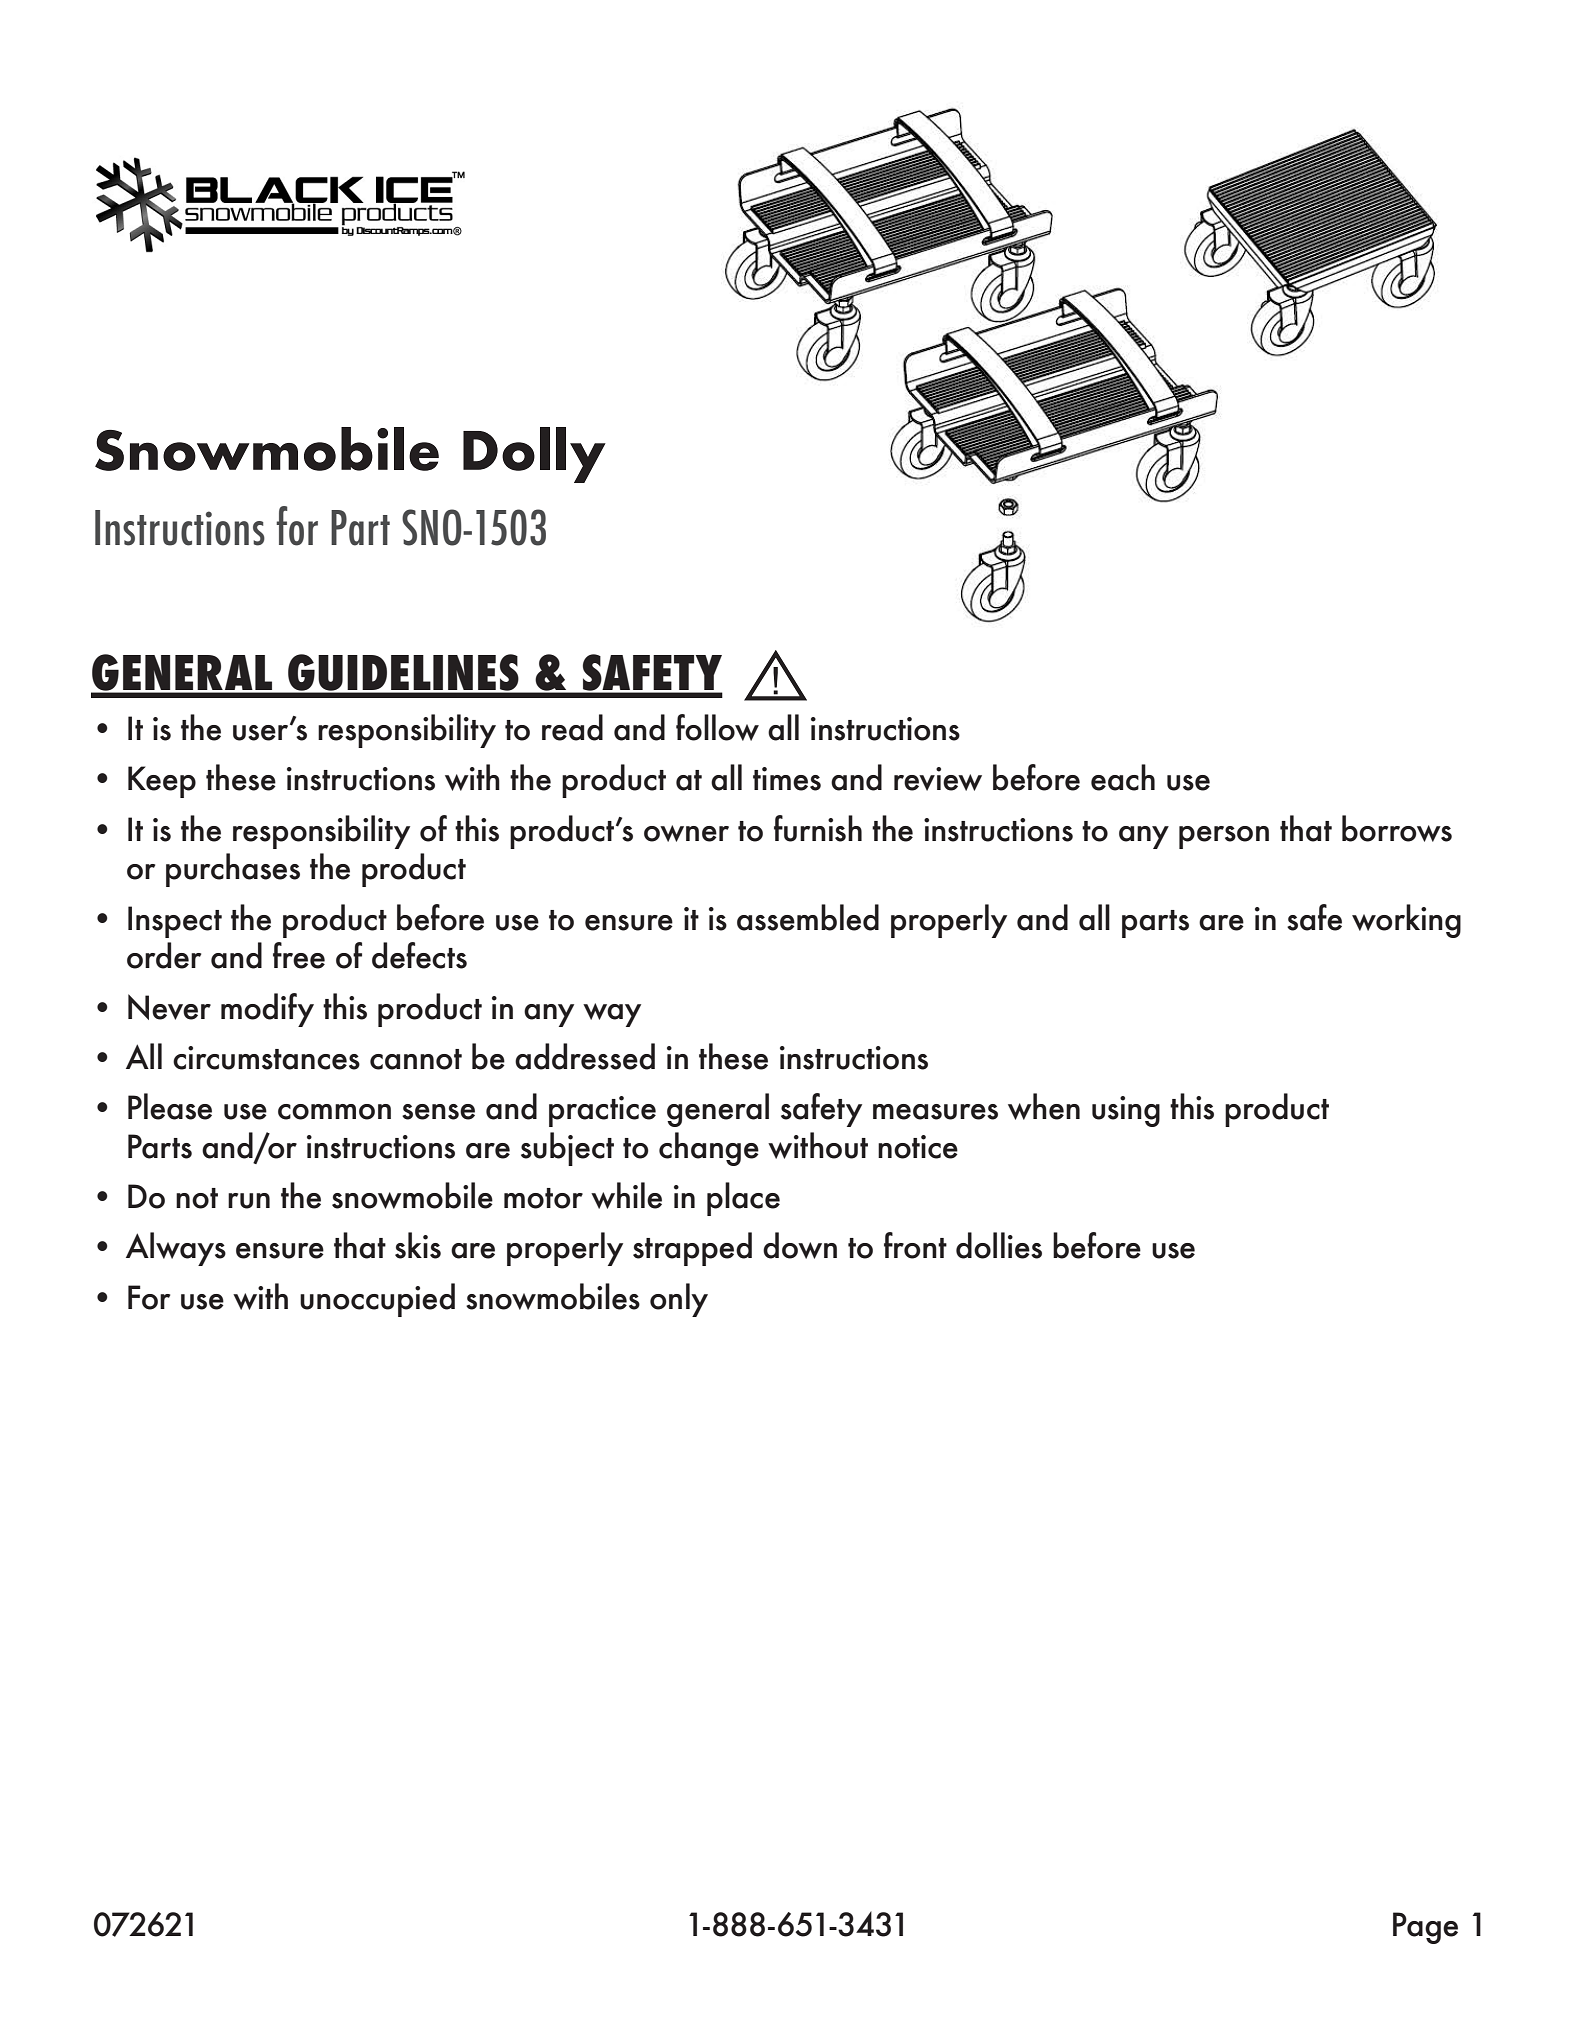  What do you see at coordinates (299, 955) in the screenshot?
I see `free` at bounding box center [299, 955].
